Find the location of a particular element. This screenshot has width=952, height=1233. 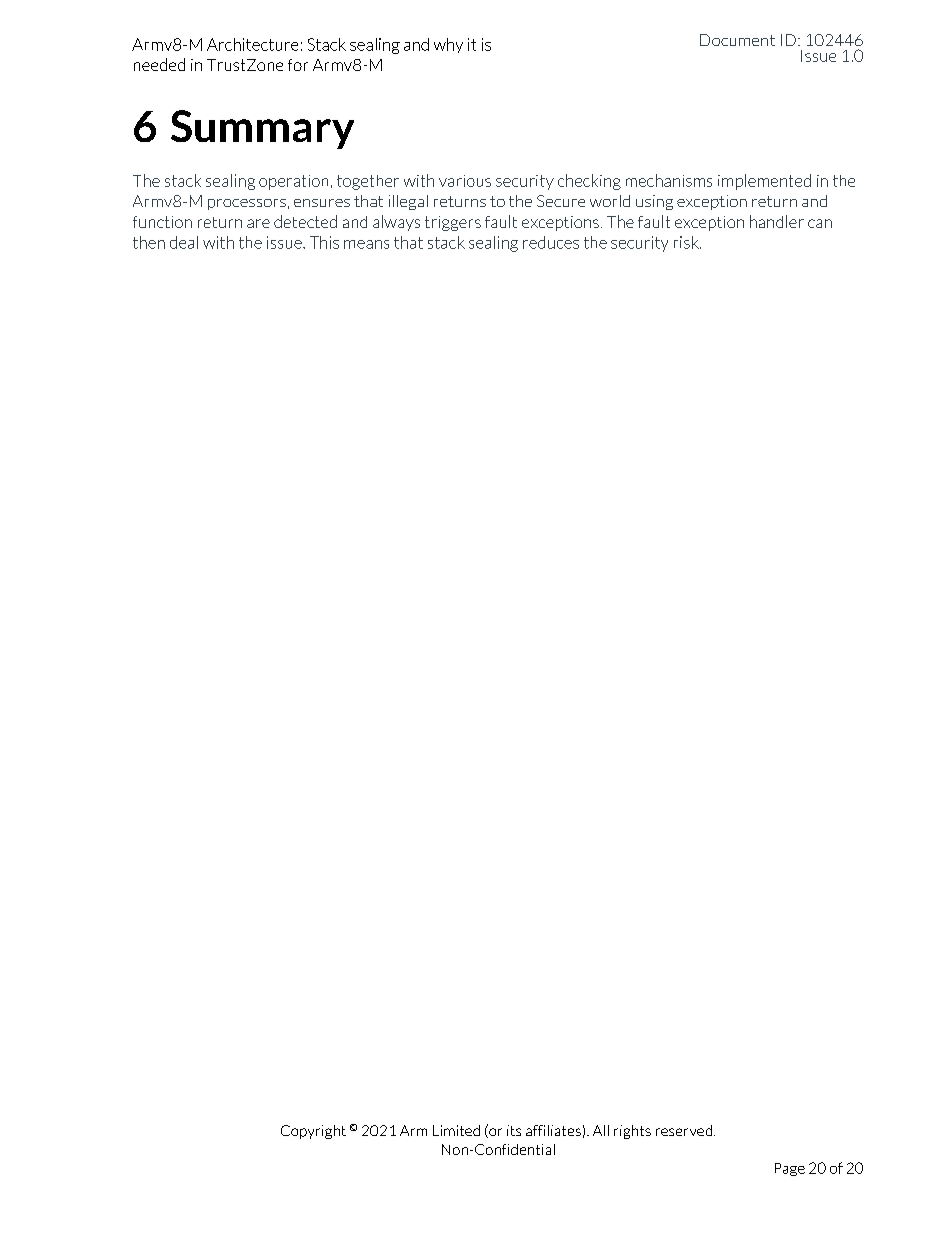

risk is located at coordinates (687, 242).
